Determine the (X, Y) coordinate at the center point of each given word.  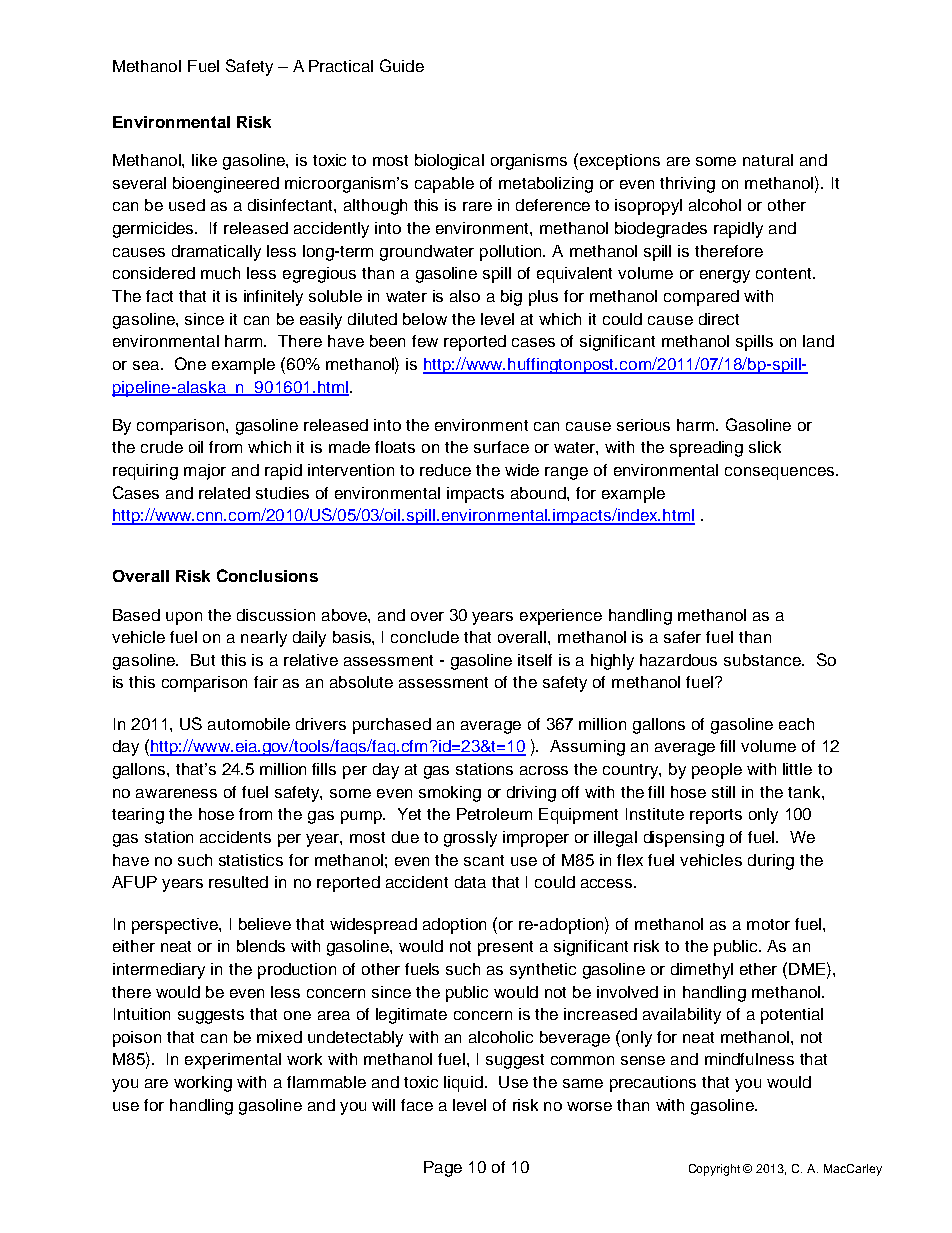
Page (443, 1169)
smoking (450, 794)
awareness (176, 793)
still (723, 792)
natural (768, 160)
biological (449, 162)
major (205, 472)
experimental (233, 1061)
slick (765, 447)
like (204, 160)
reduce (445, 470)
